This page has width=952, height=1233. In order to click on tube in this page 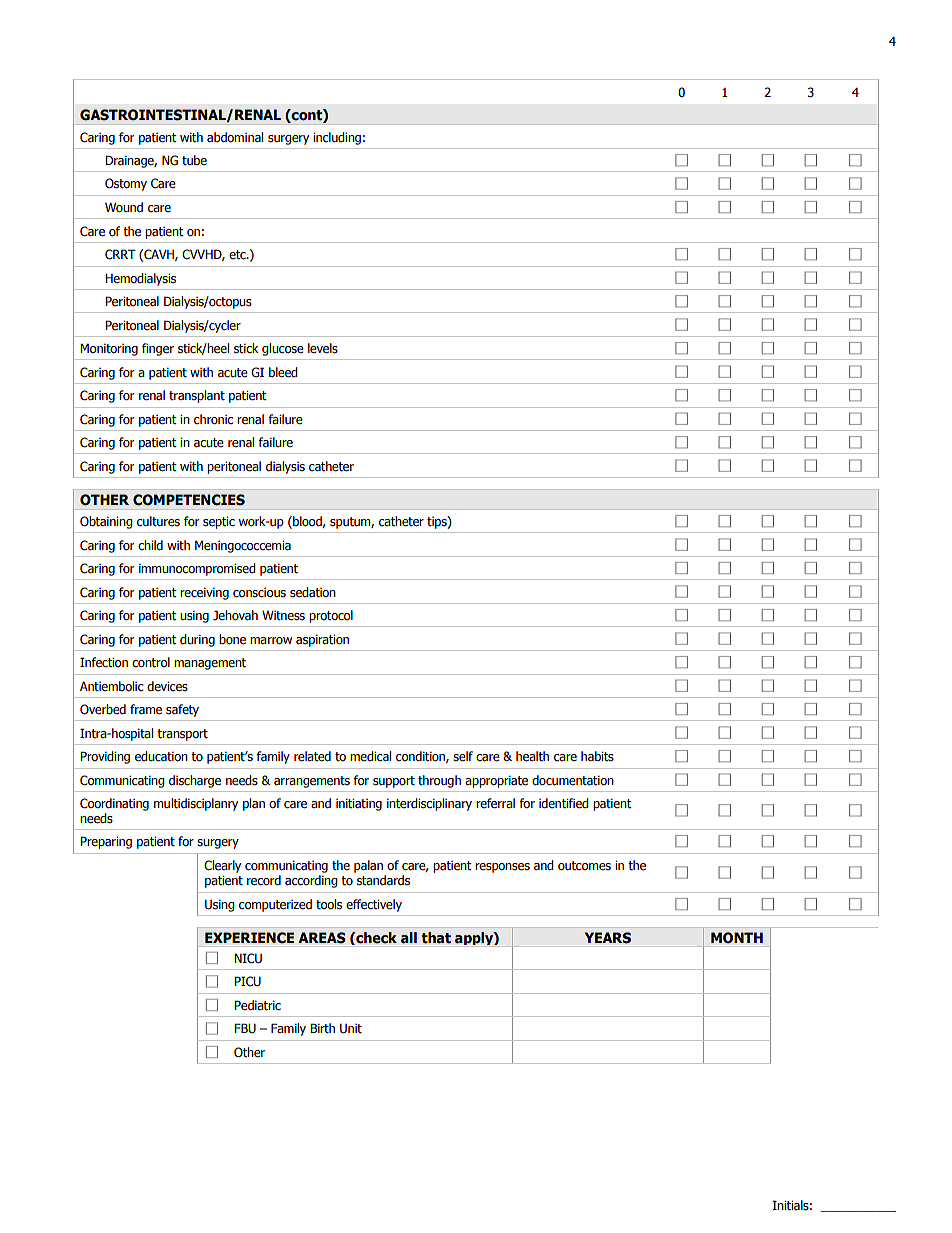, I will do `click(194, 160)`.
